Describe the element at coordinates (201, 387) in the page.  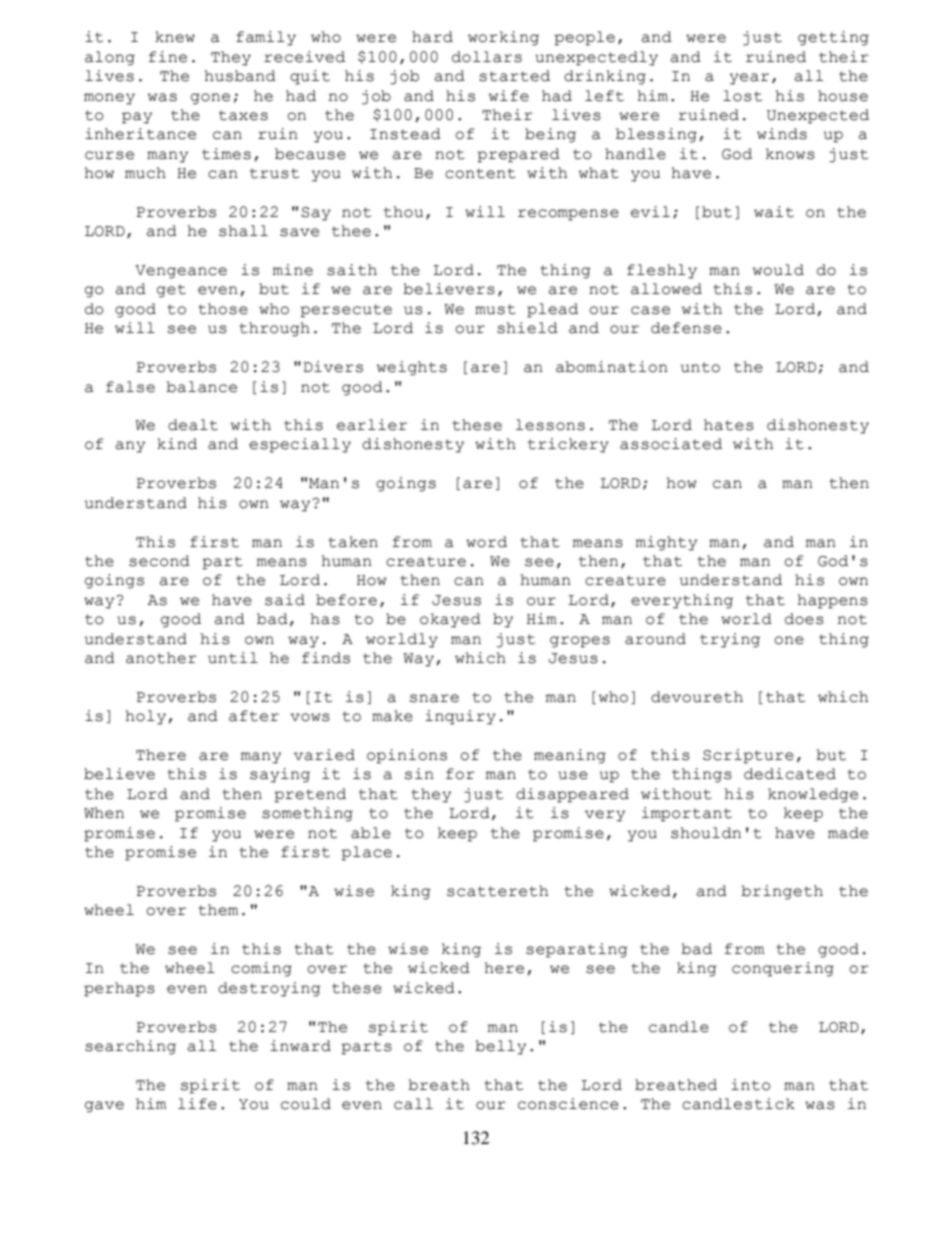
I see `balance` at that location.
